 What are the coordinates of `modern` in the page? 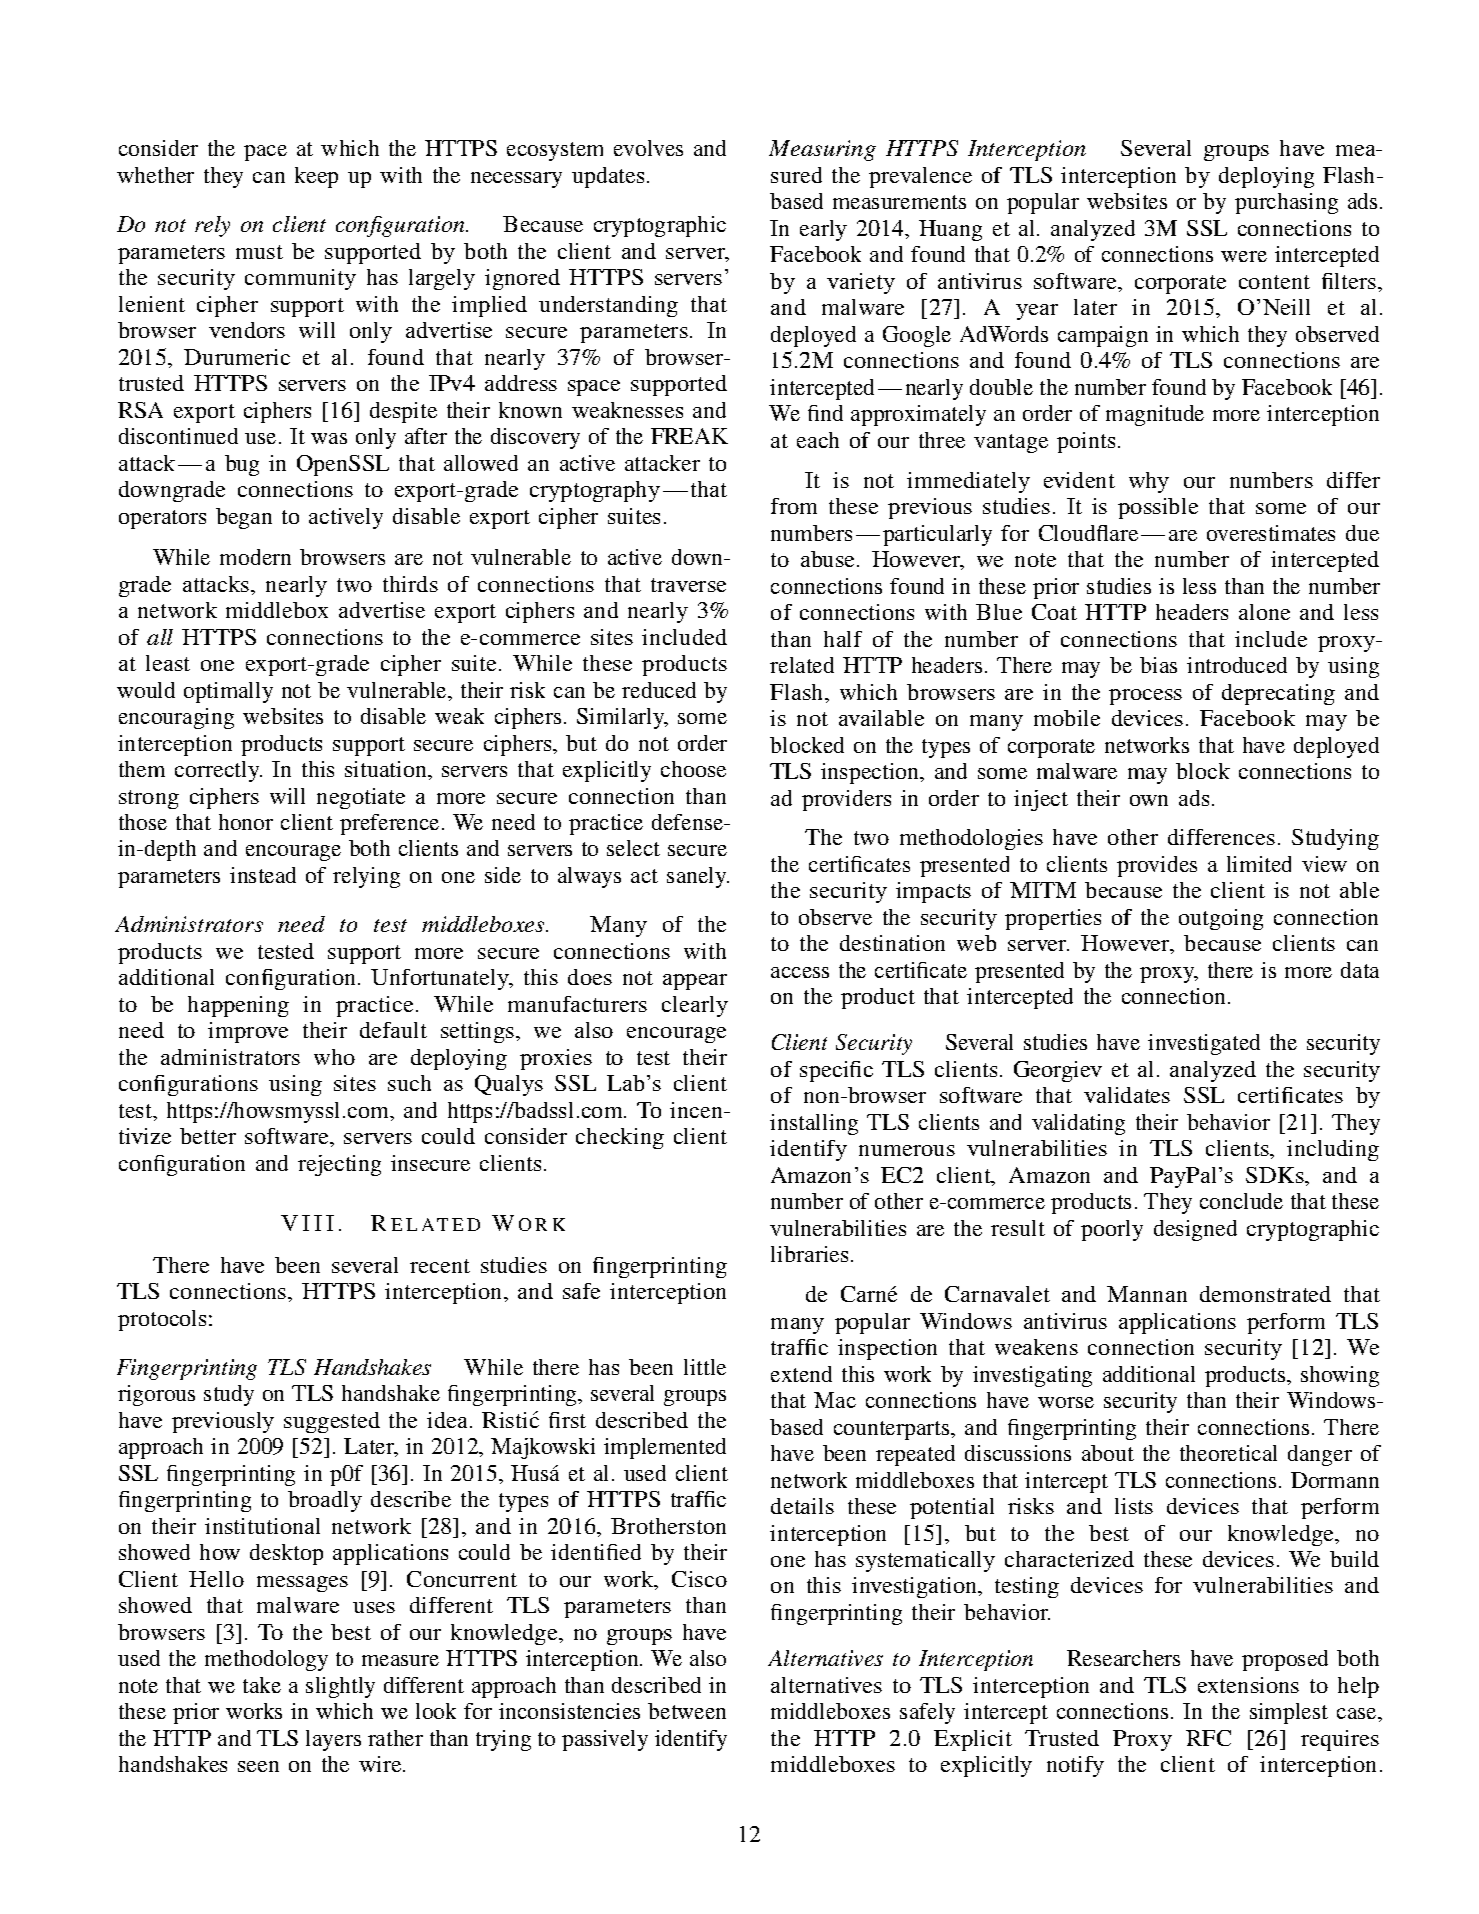 It's located at (255, 557).
